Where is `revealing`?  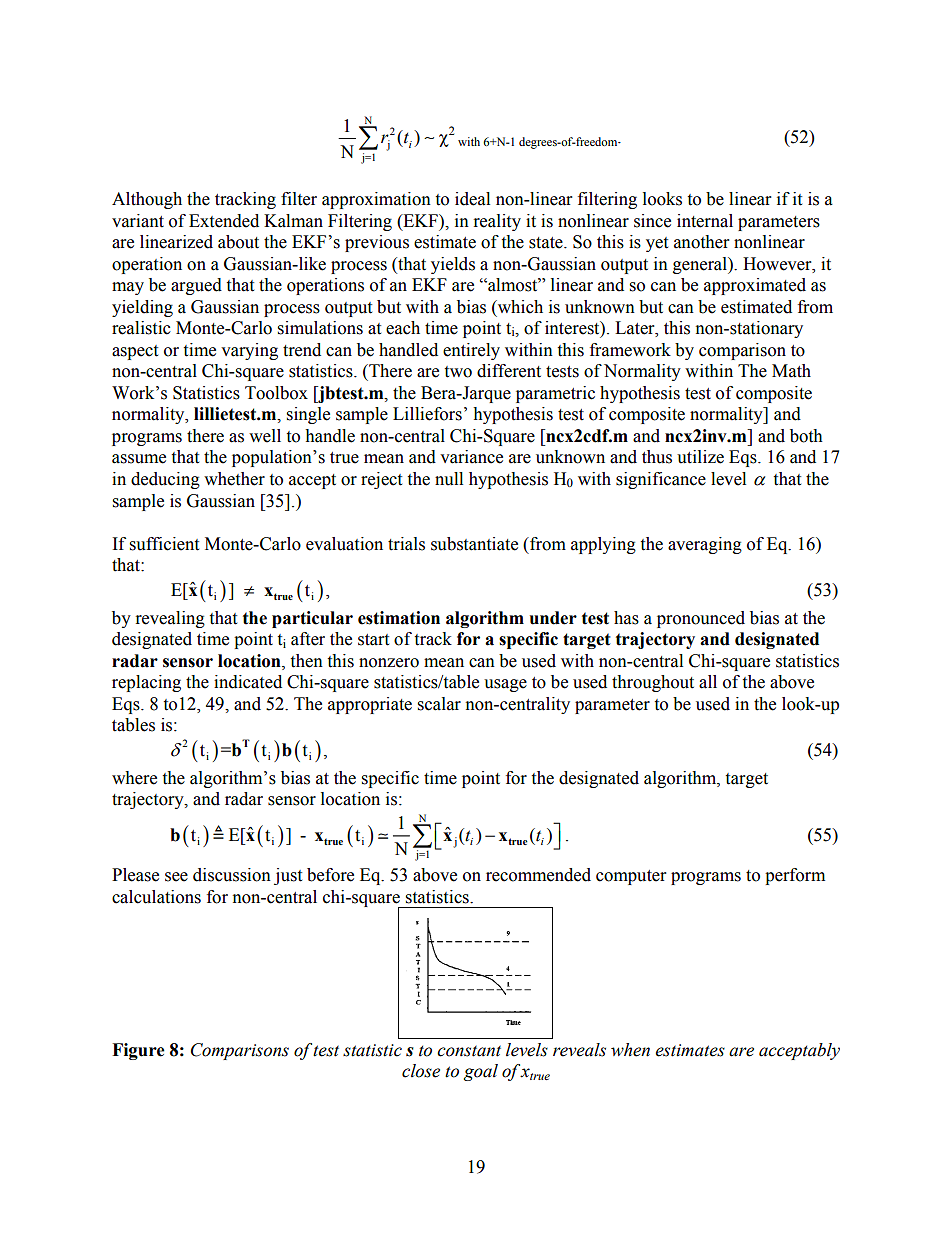
revealing is located at coordinates (170, 619).
